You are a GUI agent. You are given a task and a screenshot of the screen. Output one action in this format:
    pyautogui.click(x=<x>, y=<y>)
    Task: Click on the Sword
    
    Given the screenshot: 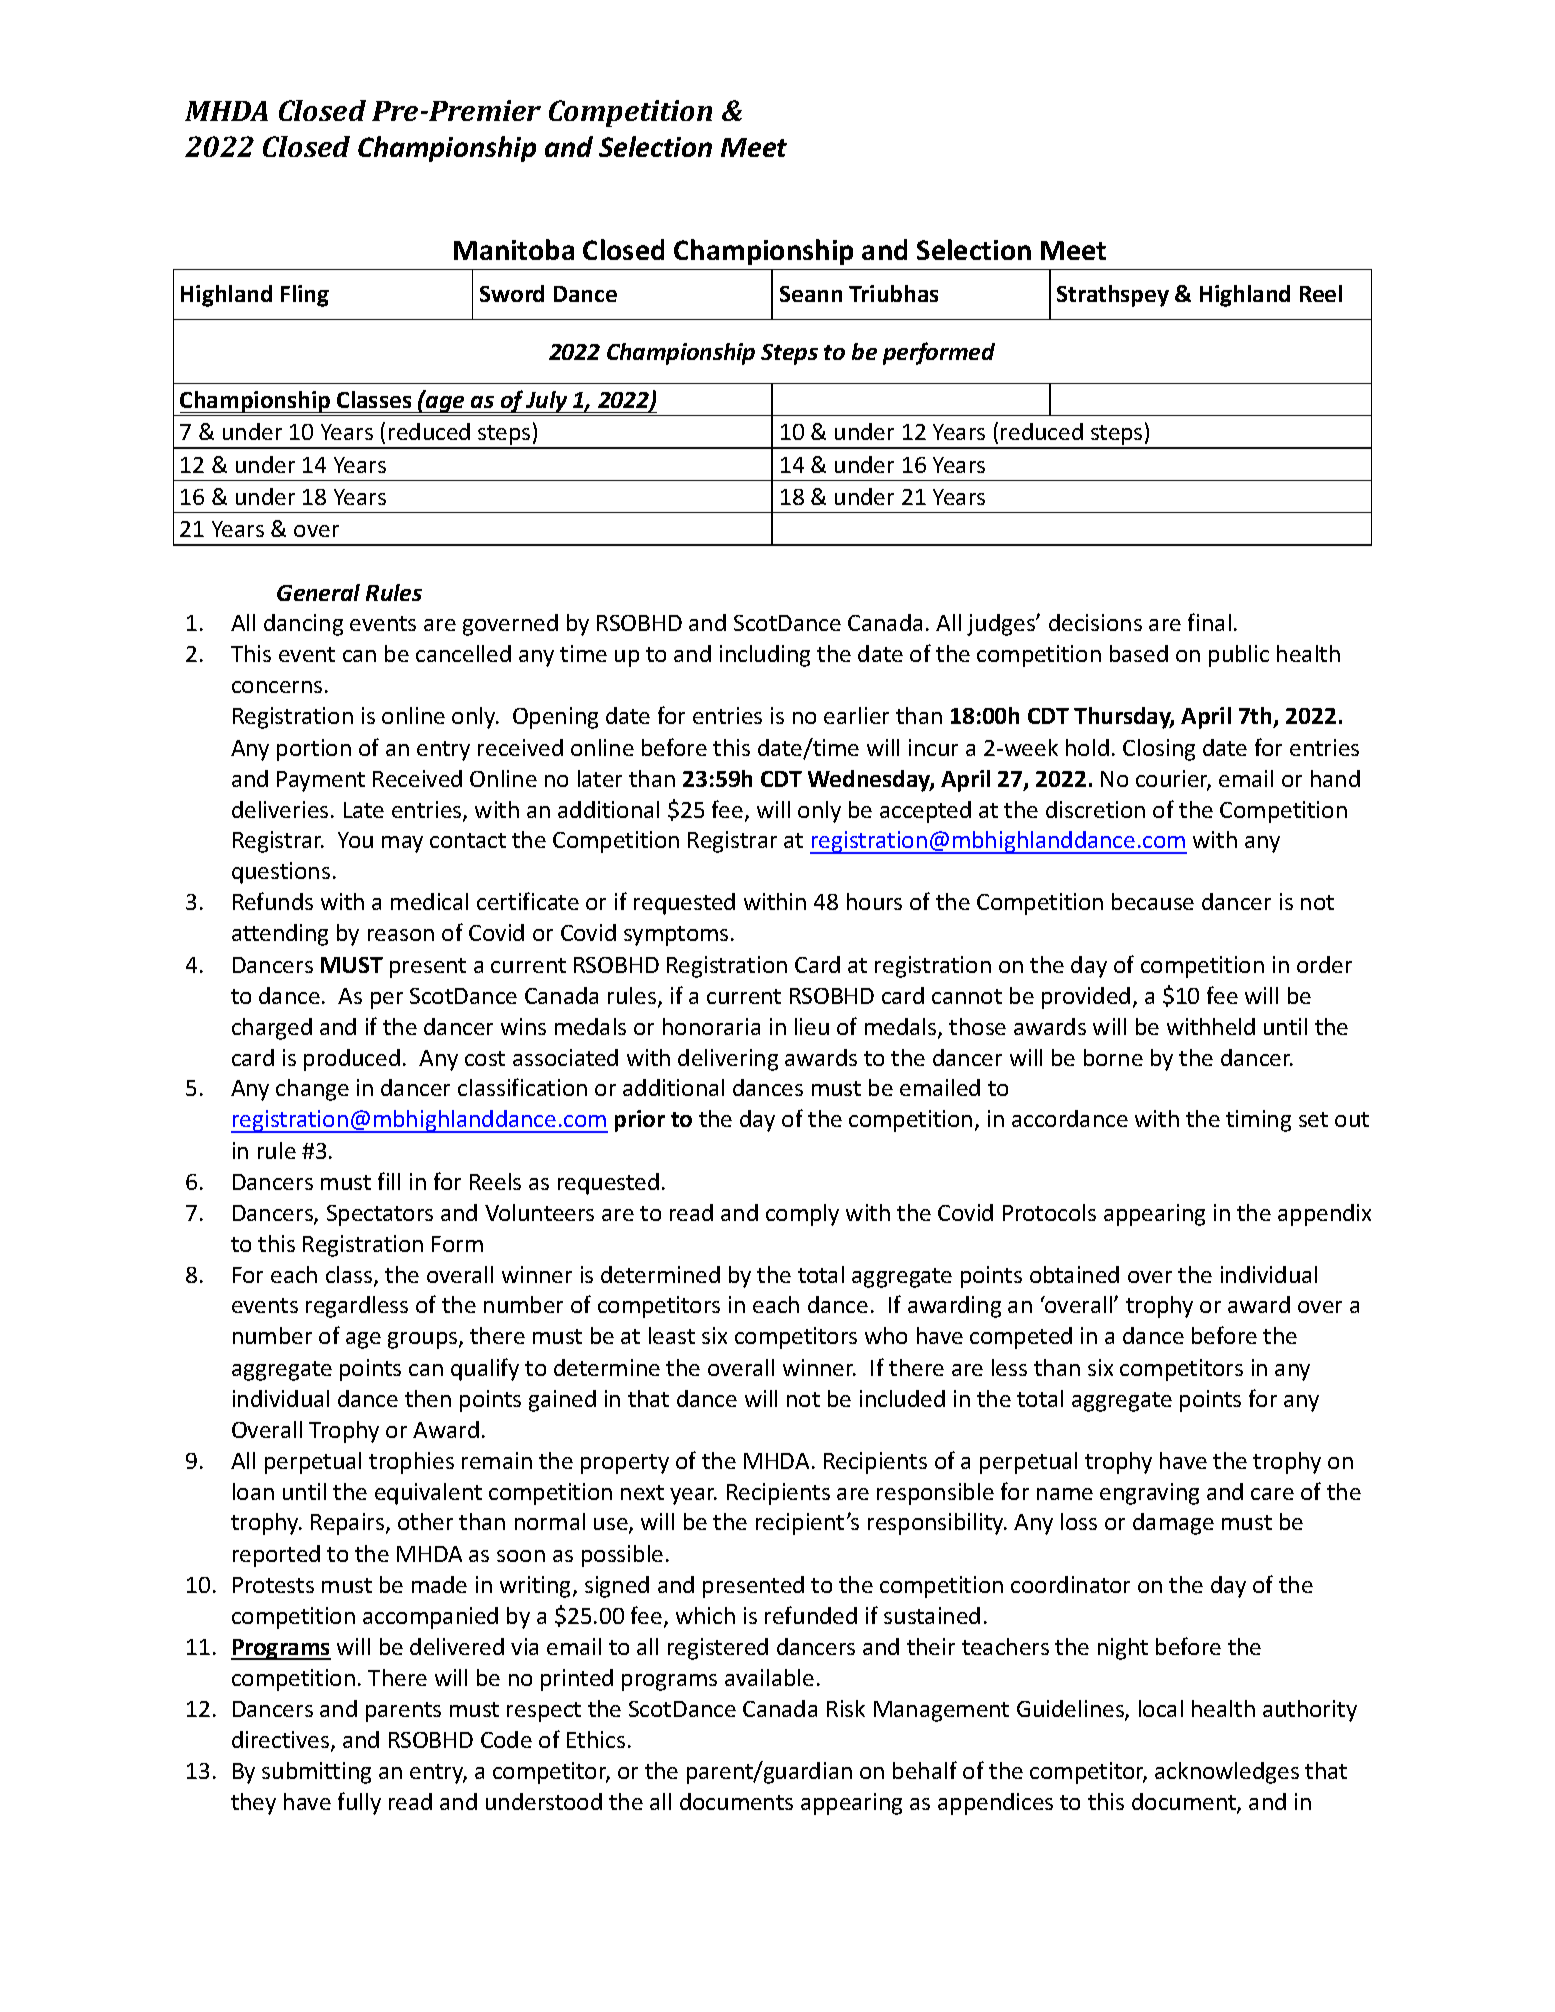 What is the action you would take?
    pyautogui.click(x=512, y=293)
